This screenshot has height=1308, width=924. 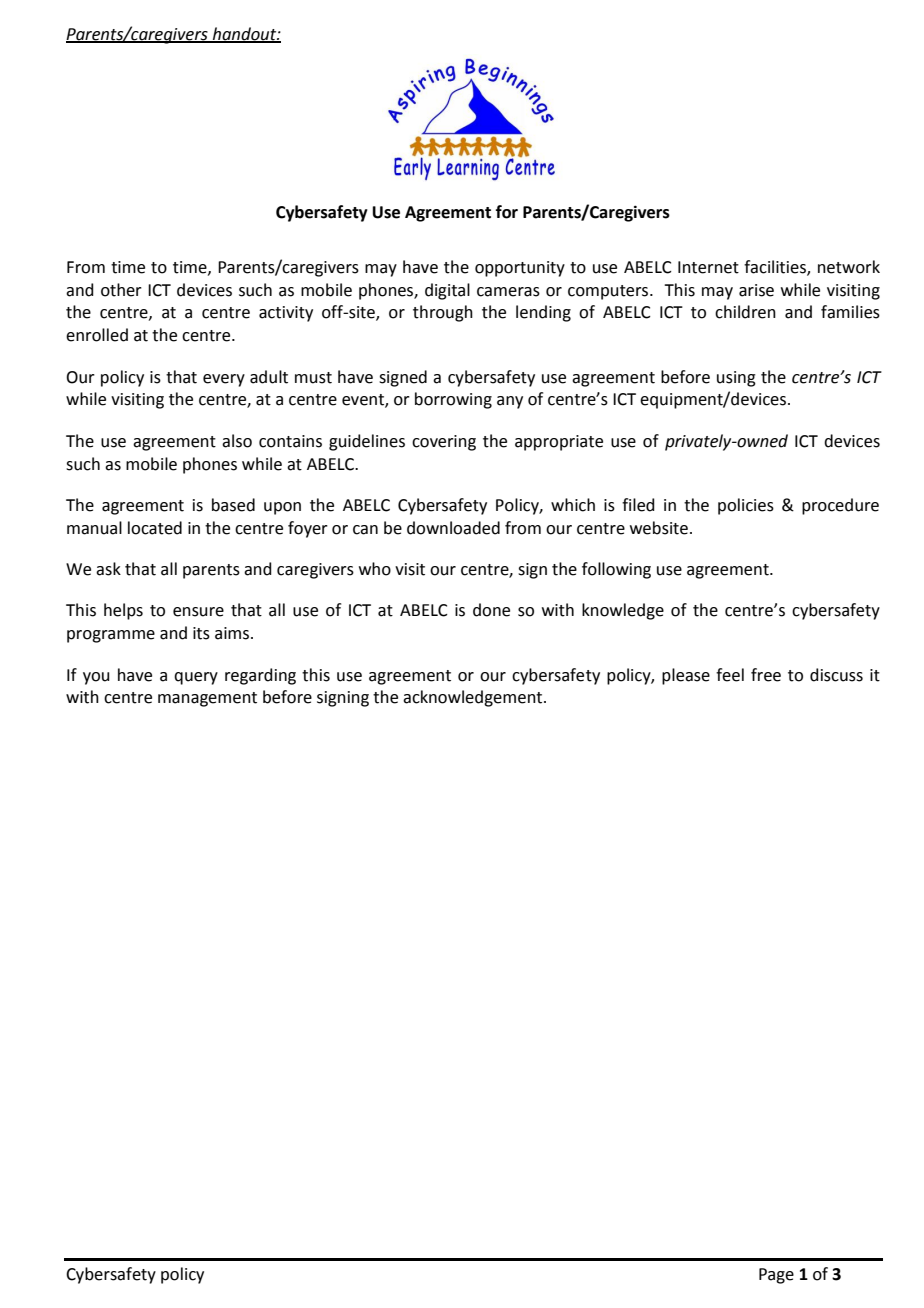 I want to click on Page, so click(x=776, y=1276).
